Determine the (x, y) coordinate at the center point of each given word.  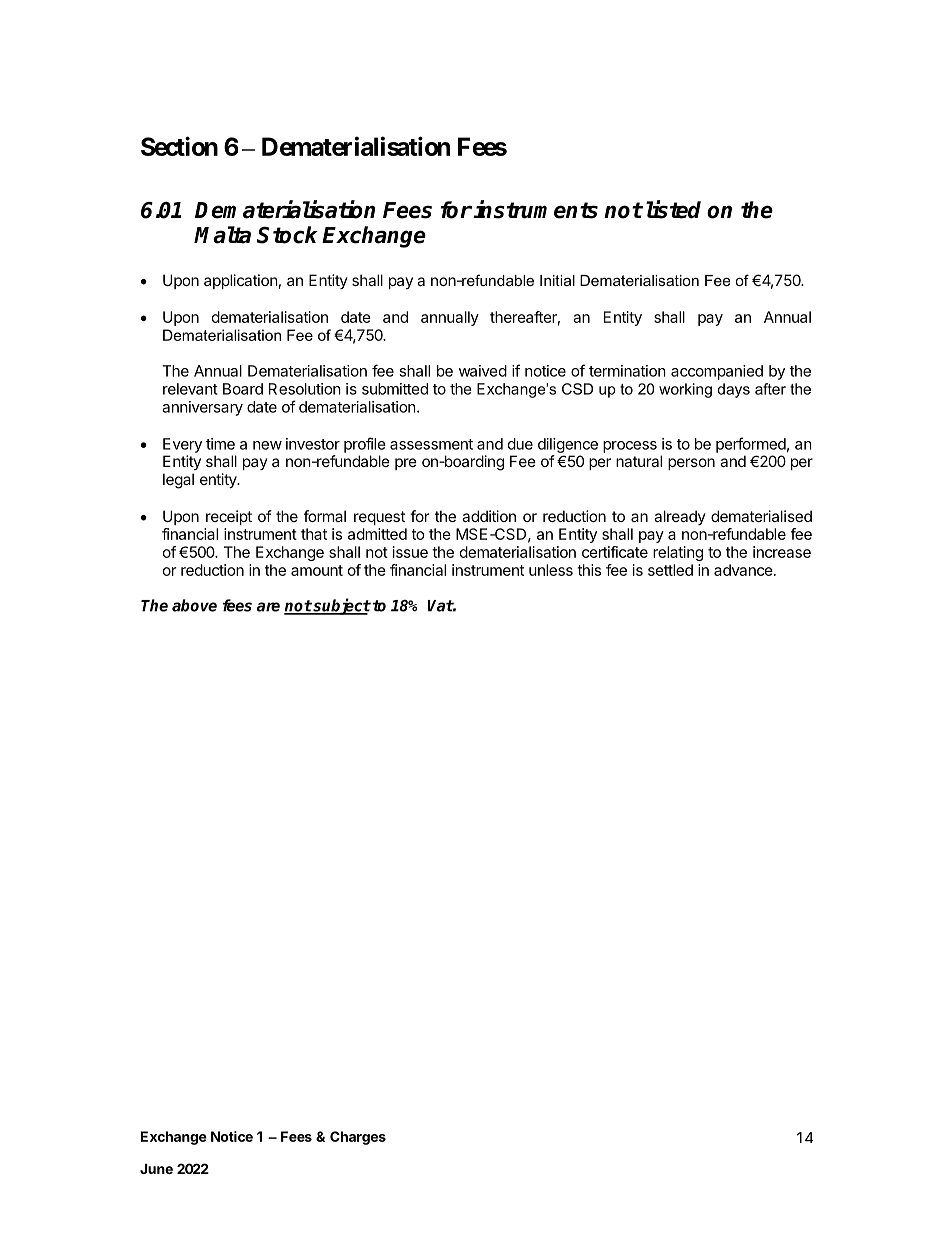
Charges (358, 1138)
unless (551, 570)
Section (179, 146)
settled (670, 570)
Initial (557, 280)
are (268, 607)
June (156, 1168)
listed (673, 209)
